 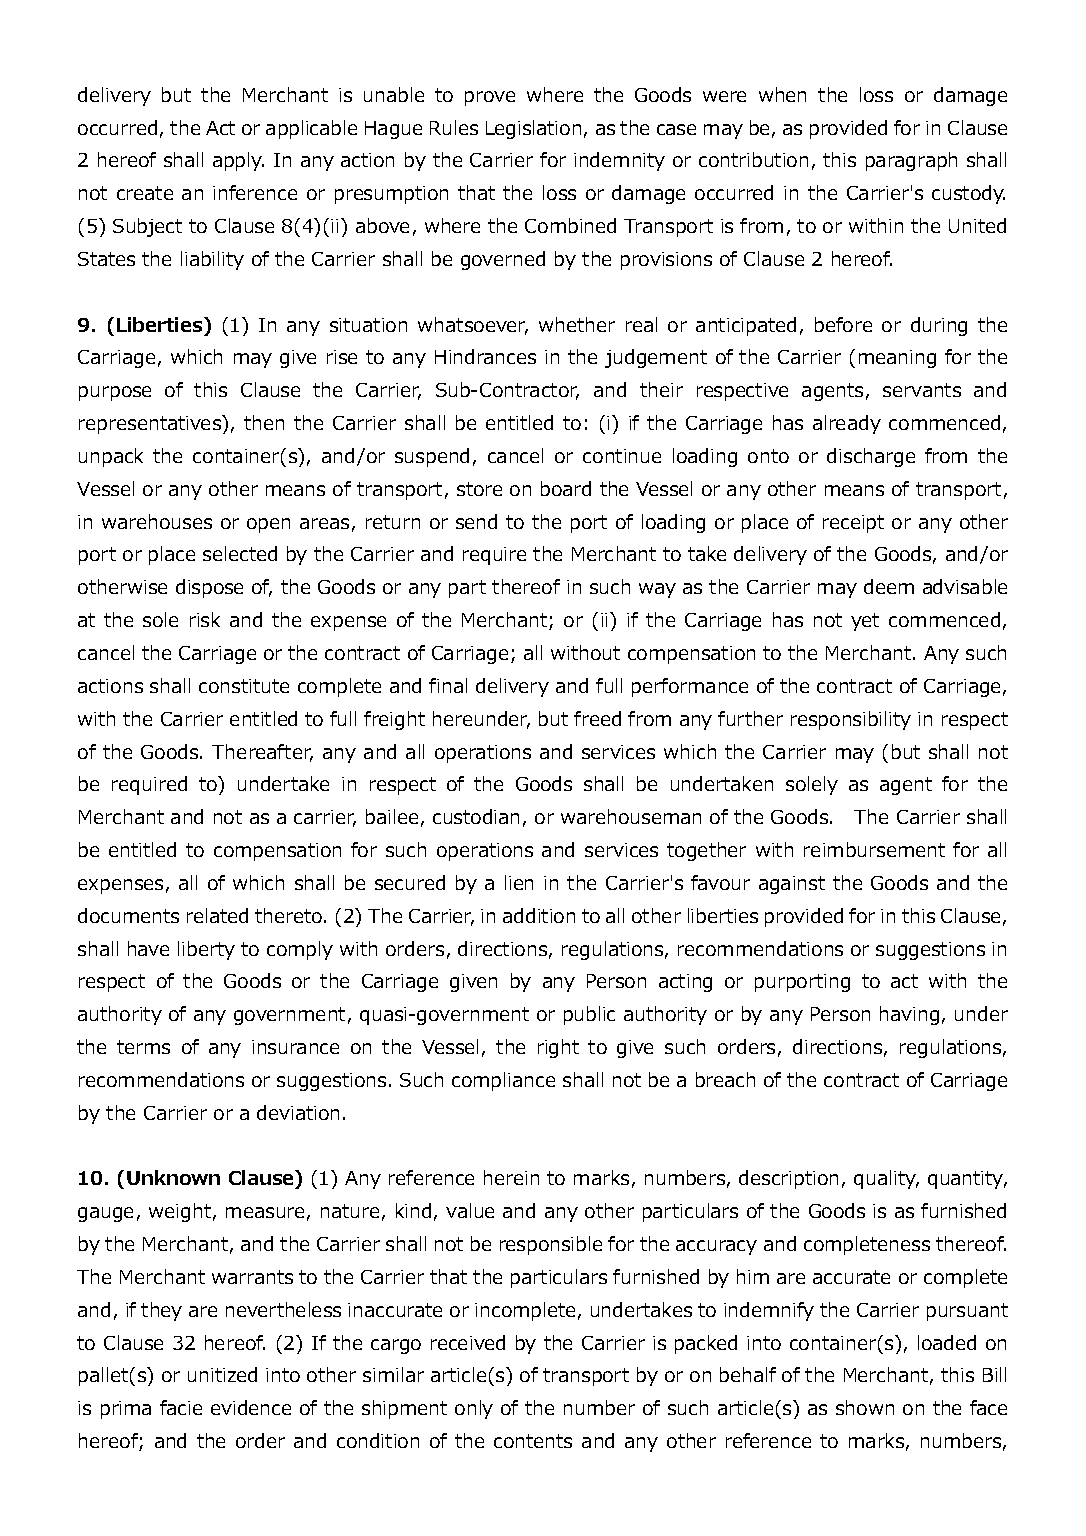 What do you see at coordinates (262, 753) in the screenshot?
I see `Thereafter` at bounding box center [262, 753].
